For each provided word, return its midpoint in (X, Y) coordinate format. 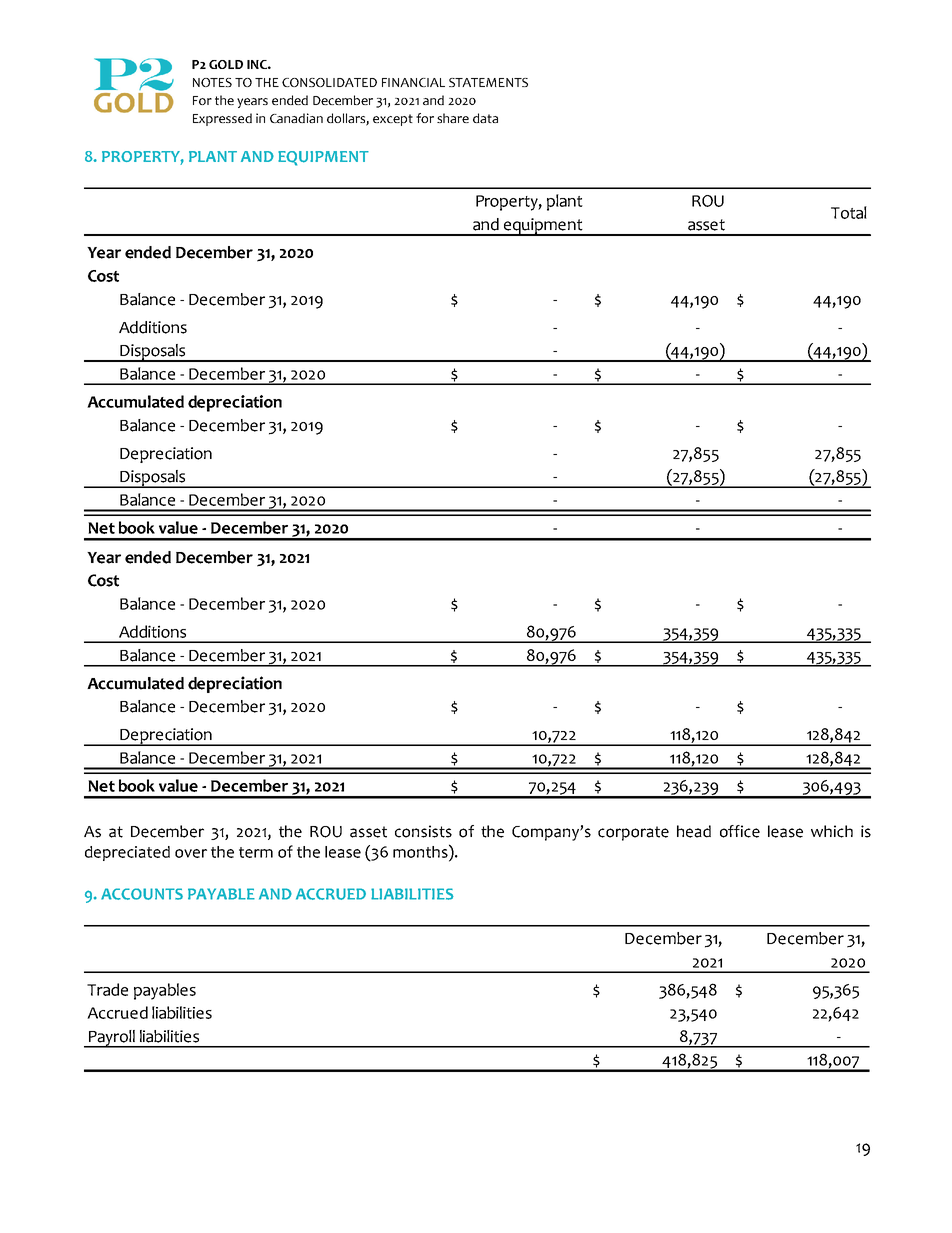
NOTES (212, 82)
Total (849, 212)
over (191, 853)
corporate (633, 833)
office (740, 831)
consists (423, 831)
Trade (107, 989)
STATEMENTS (488, 82)
